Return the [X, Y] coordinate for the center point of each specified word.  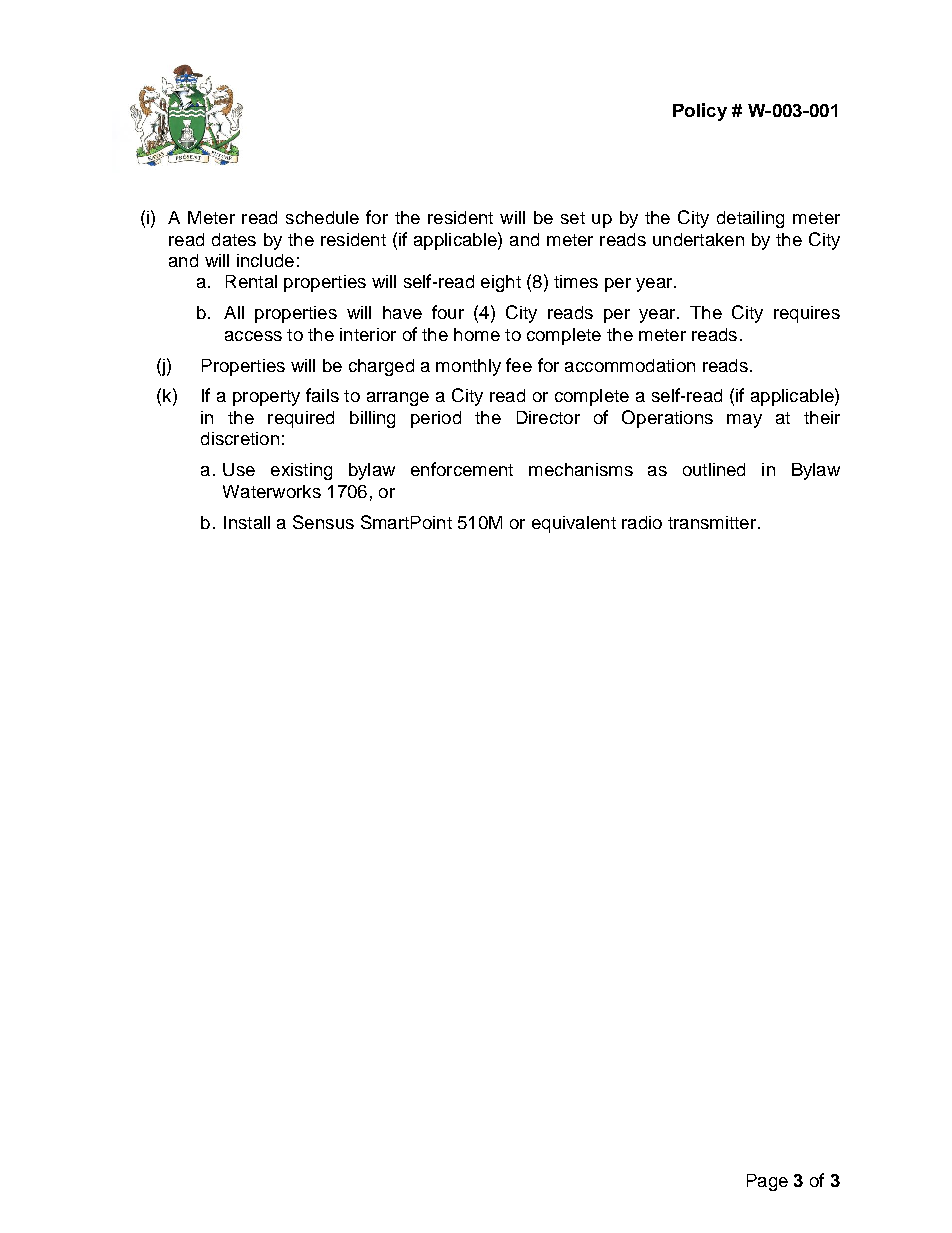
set [573, 218]
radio [642, 522]
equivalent [574, 524]
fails [322, 395]
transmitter [712, 522]
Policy [700, 112]
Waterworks [272, 491]
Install [247, 522]
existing [301, 471]
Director [548, 417]
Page [767, 1182]
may [744, 421]
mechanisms [581, 469]
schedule [322, 217]
